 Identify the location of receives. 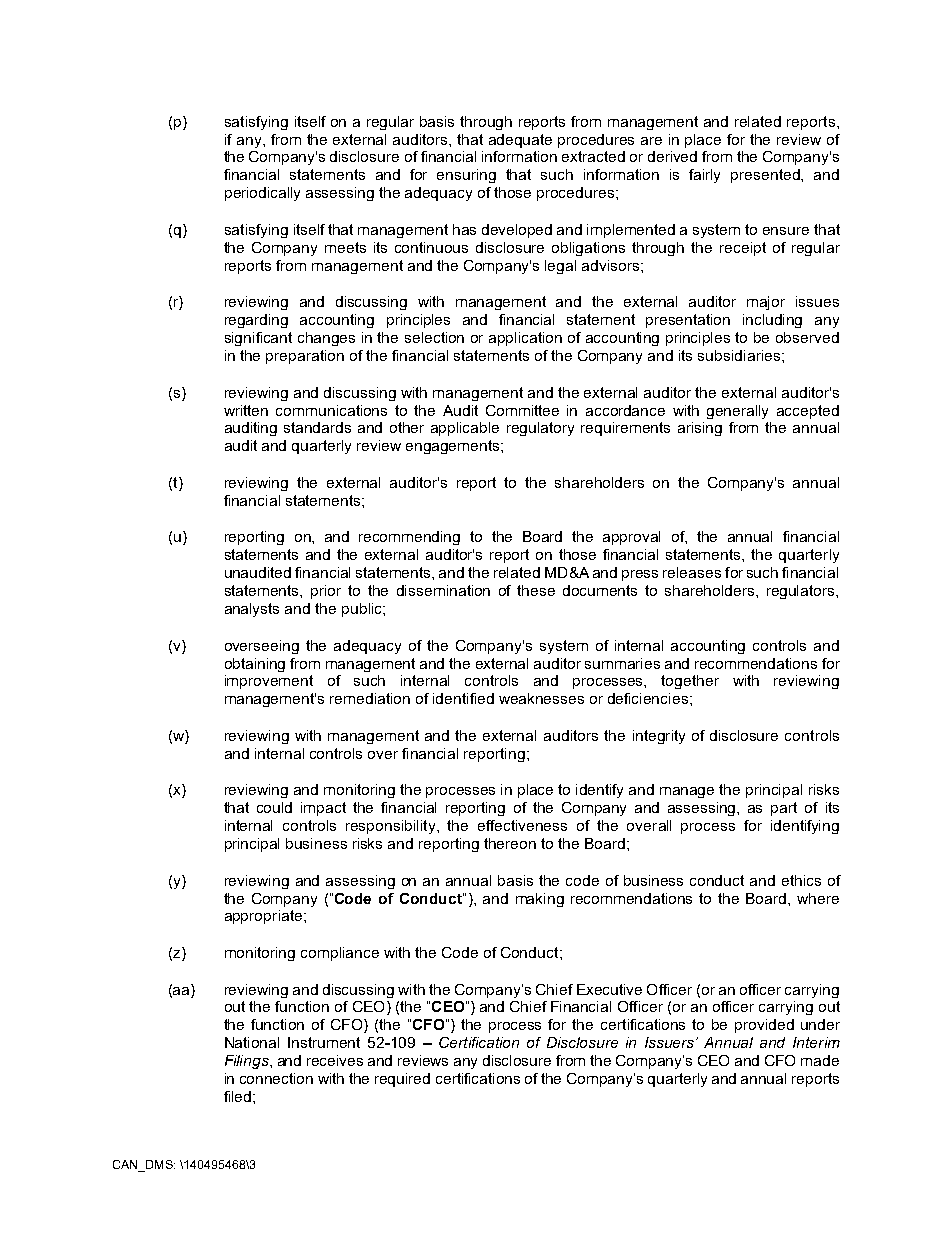
(335, 1060).
